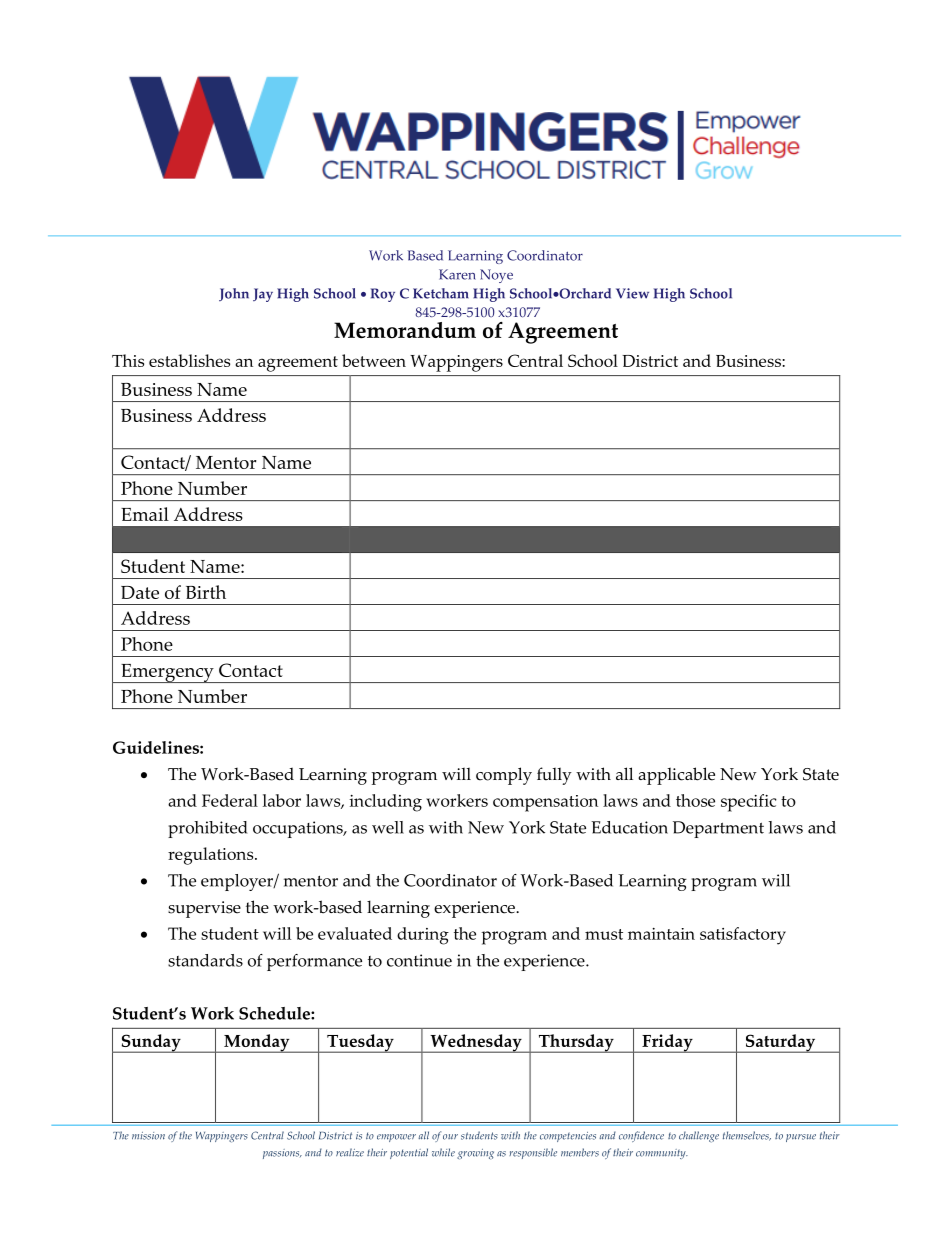 This page has height=1233, width=952. What do you see at coordinates (374, 360) in the page?
I see `between` at bounding box center [374, 360].
